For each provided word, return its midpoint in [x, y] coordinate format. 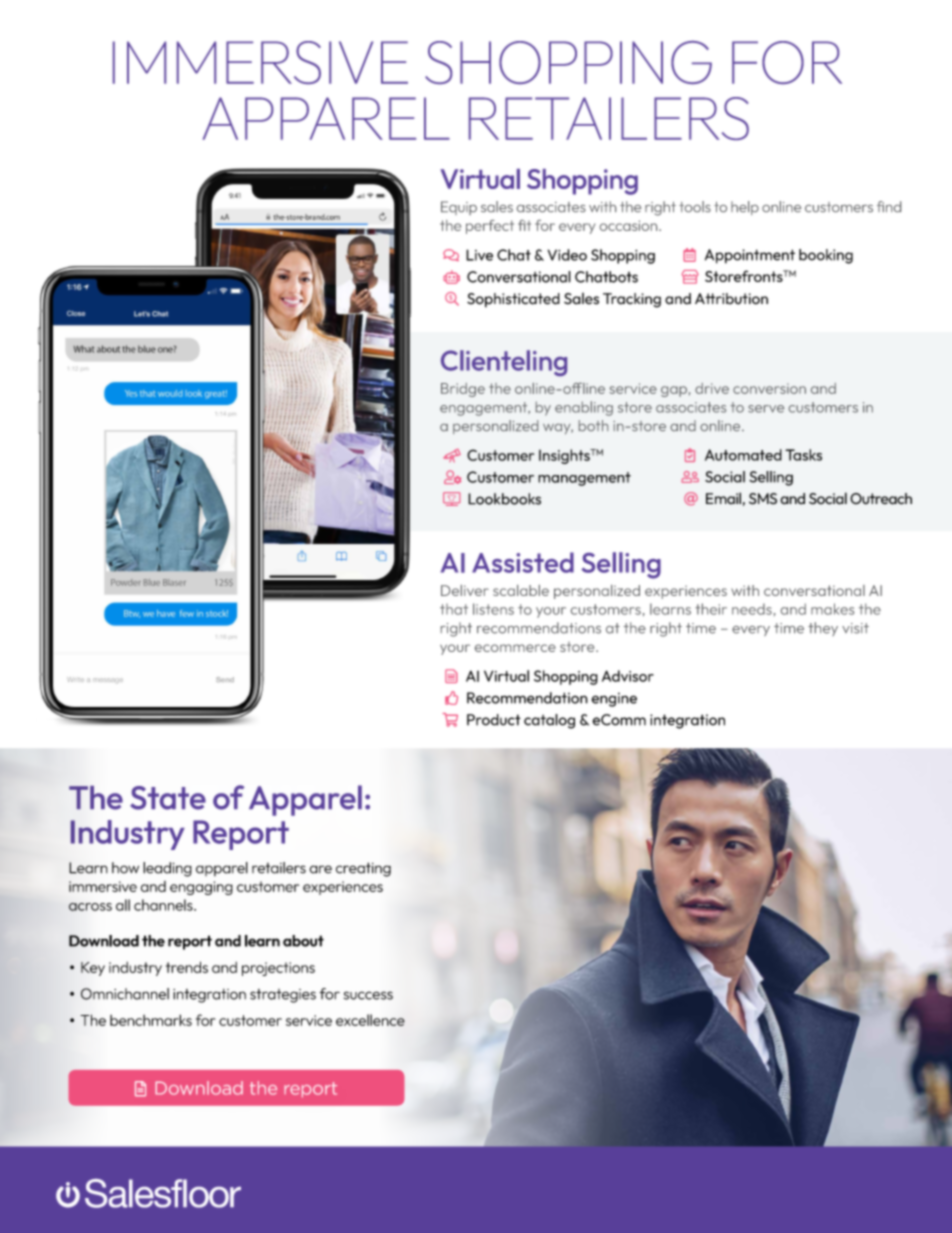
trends [187, 967]
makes [832, 609]
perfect [490, 227]
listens [493, 609]
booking [826, 256]
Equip [459, 208]
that [454, 609]
